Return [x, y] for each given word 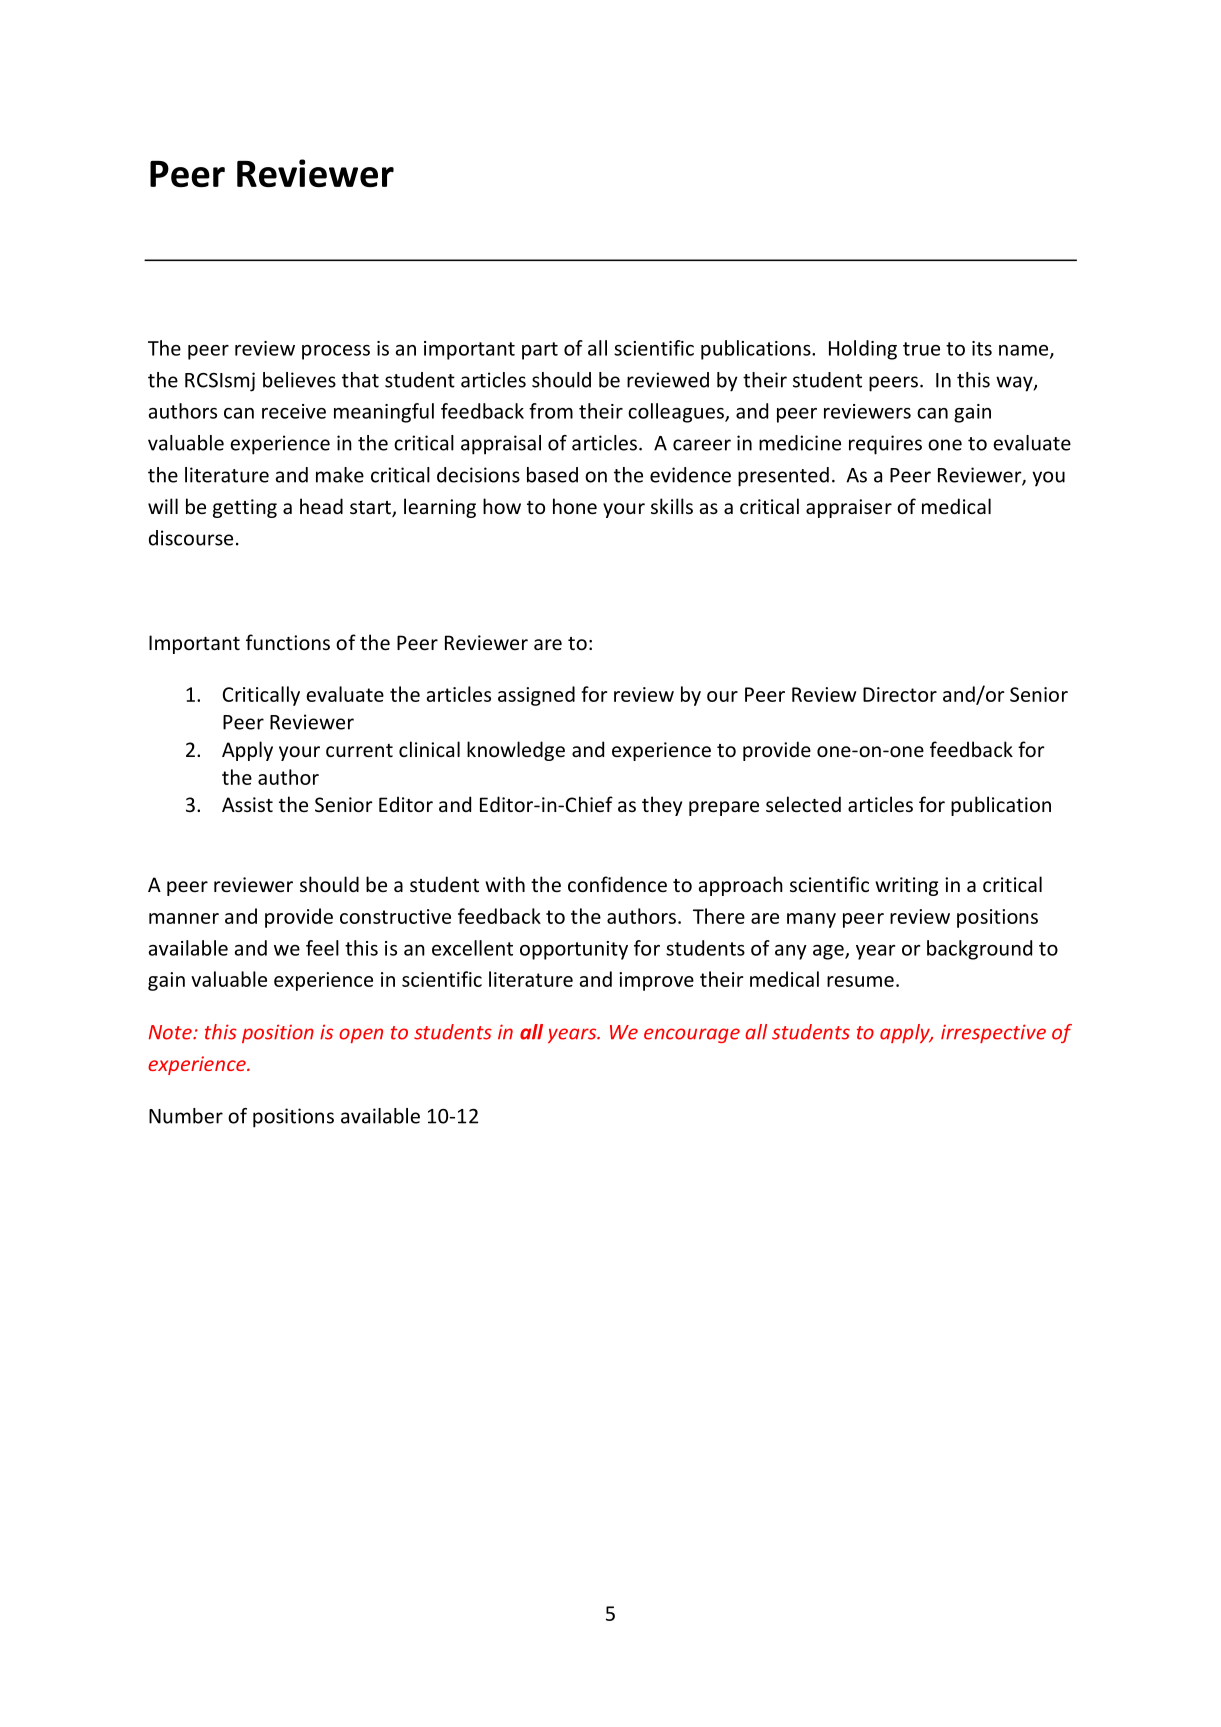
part [540, 351]
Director [900, 694]
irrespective [993, 1033]
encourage [692, 1035]
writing [906, 886]
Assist [247, 804]
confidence [617, 884]
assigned [536, 696]
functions [288, 642]
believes [299, 380]
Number [186, 1116]
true [921, 349]
